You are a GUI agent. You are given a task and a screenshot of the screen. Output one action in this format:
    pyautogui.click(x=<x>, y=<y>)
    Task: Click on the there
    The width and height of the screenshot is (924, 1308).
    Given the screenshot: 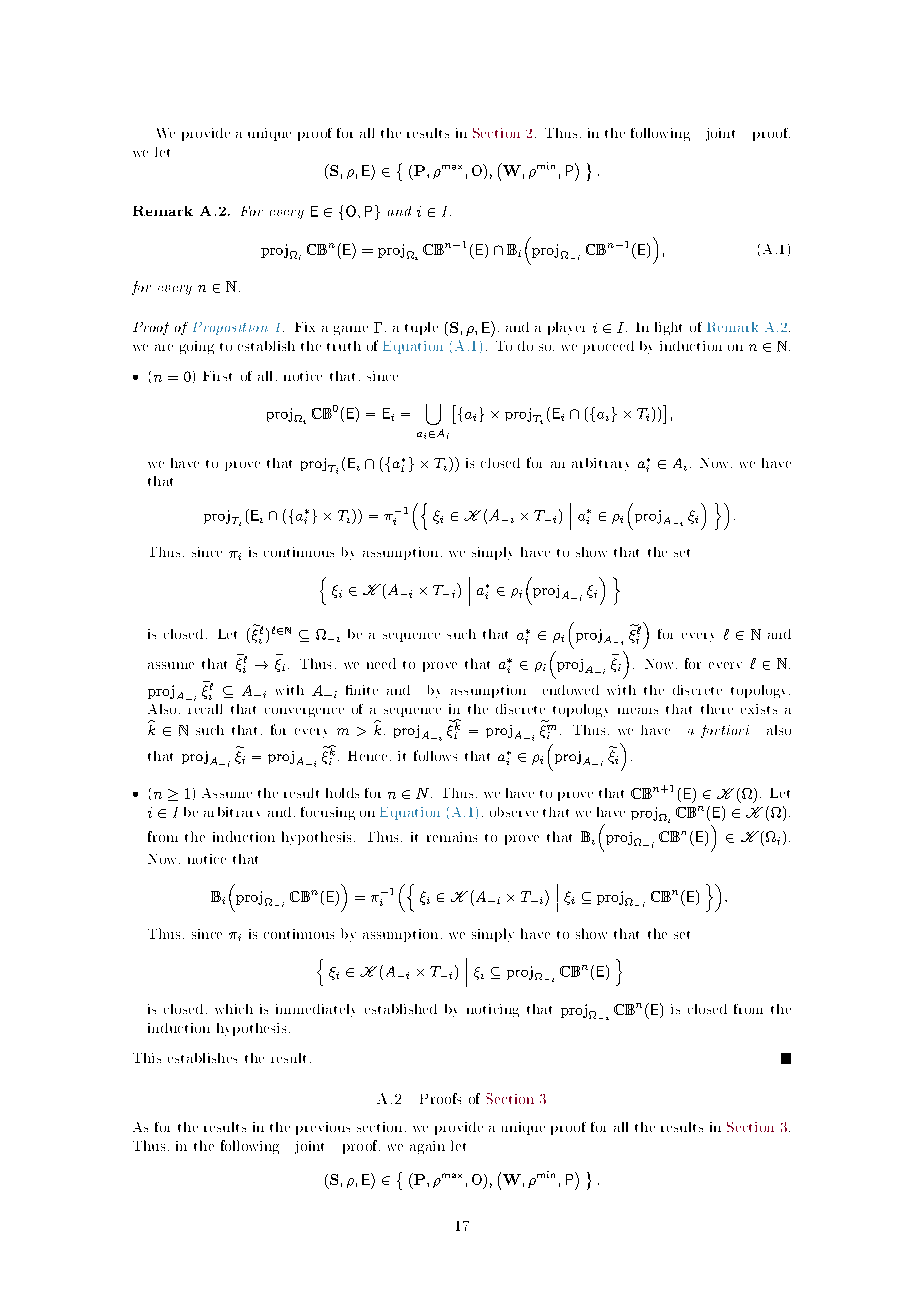 What is the action you would take?
    pyautogui.click(x=717, y=709)
